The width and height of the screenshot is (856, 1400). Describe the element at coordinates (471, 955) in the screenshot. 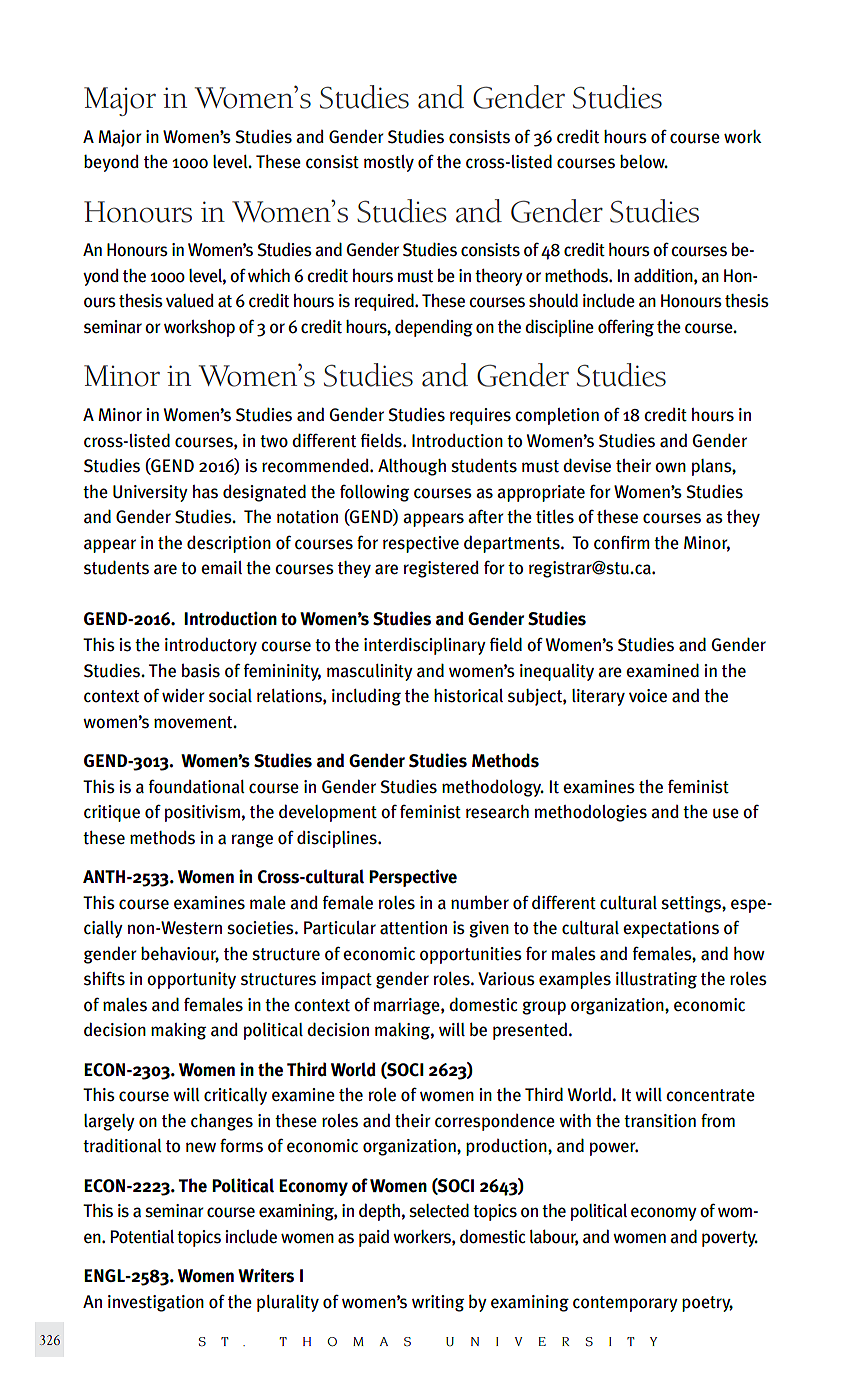

I see `opportunities` at that location.
